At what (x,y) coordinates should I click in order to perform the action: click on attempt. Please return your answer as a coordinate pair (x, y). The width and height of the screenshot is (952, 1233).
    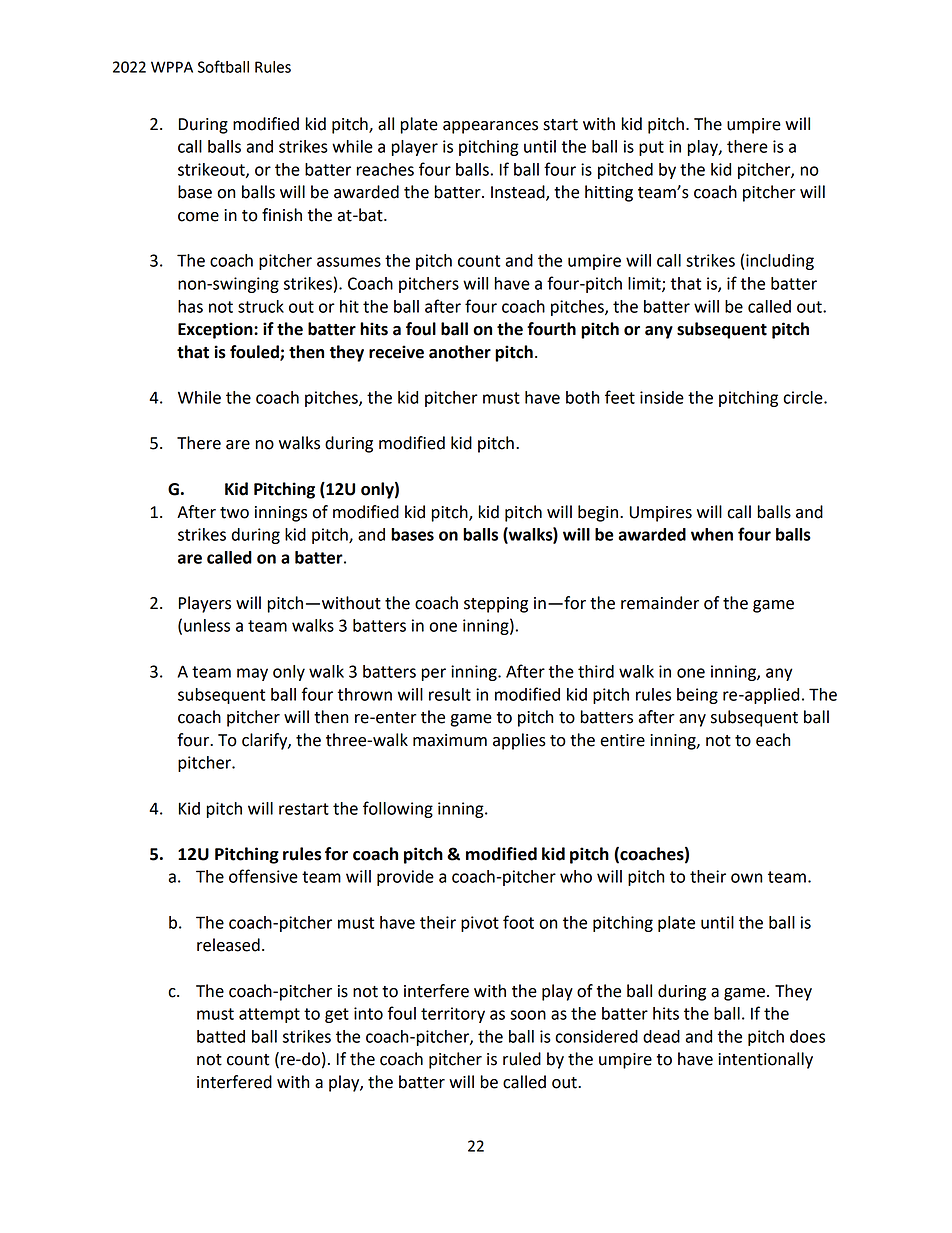
    Looking at the image, I should click on (269, 1015).
